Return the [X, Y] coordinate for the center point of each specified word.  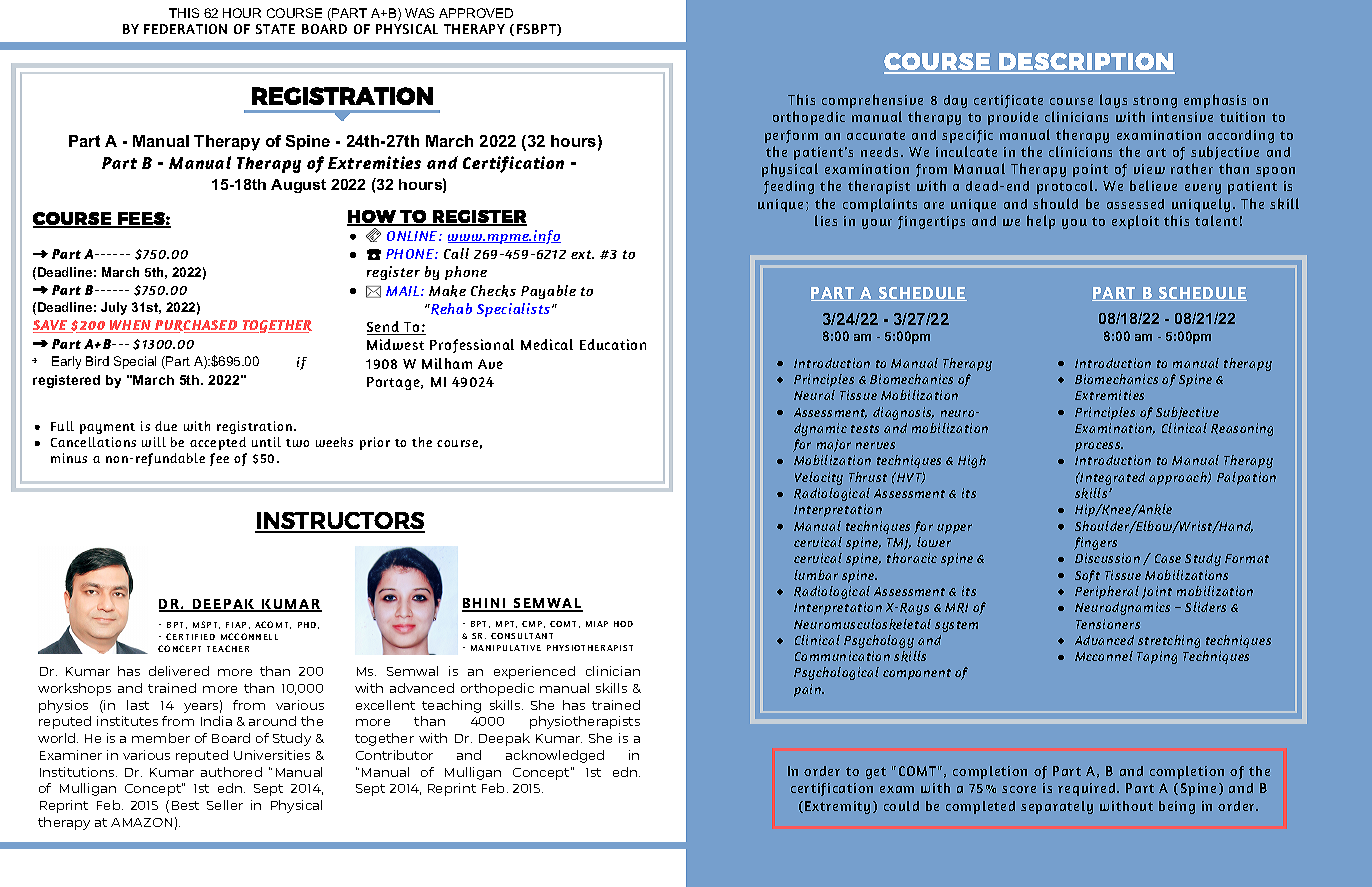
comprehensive [872, 101]
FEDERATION [185, 29]
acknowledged [555, 756]
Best [185, 805]
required [1088, 789]
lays [1113, 101]
